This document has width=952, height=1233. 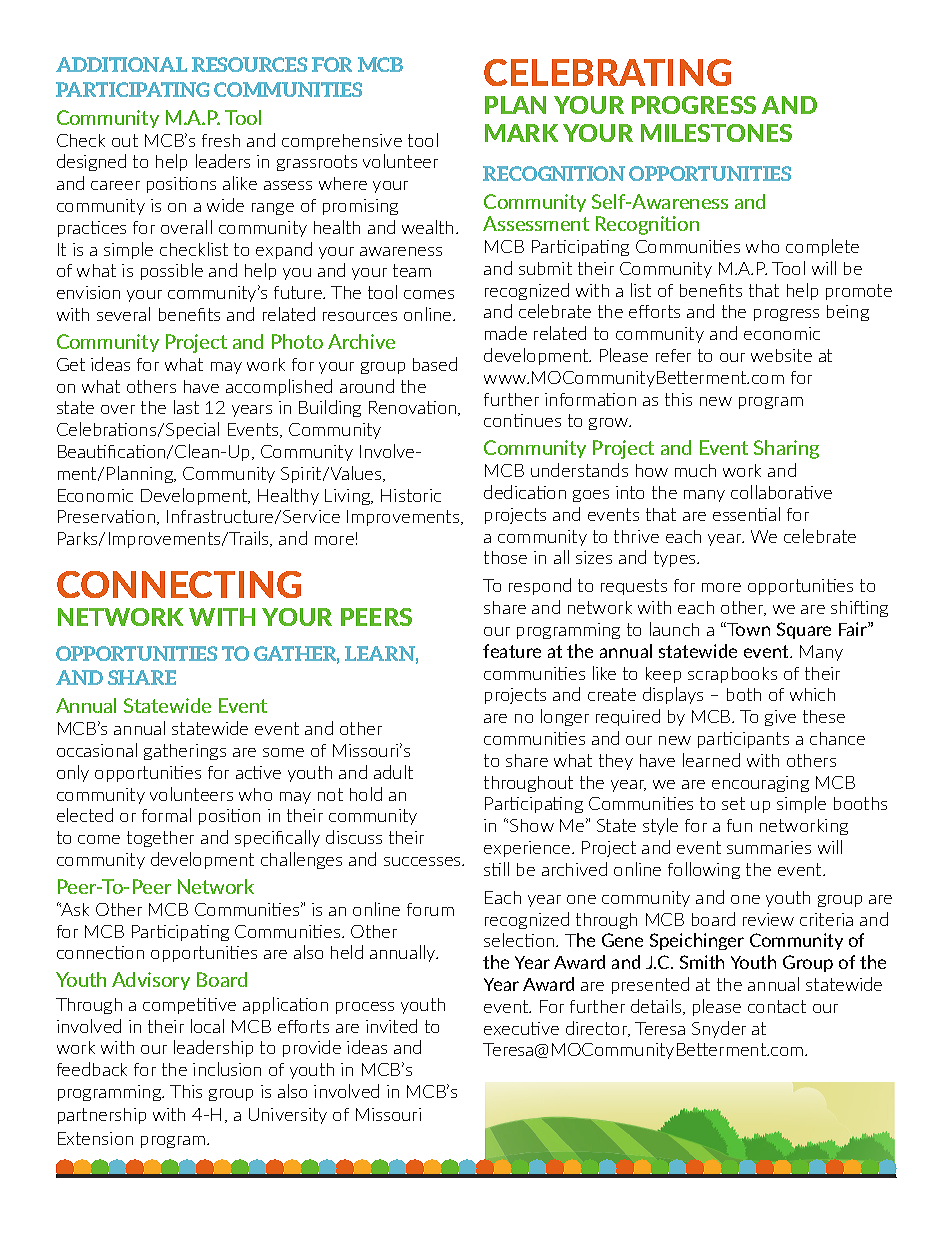 What do you see at coordinates (505, 557) in the document?
I see `those` at bounding box center [505, 557].
